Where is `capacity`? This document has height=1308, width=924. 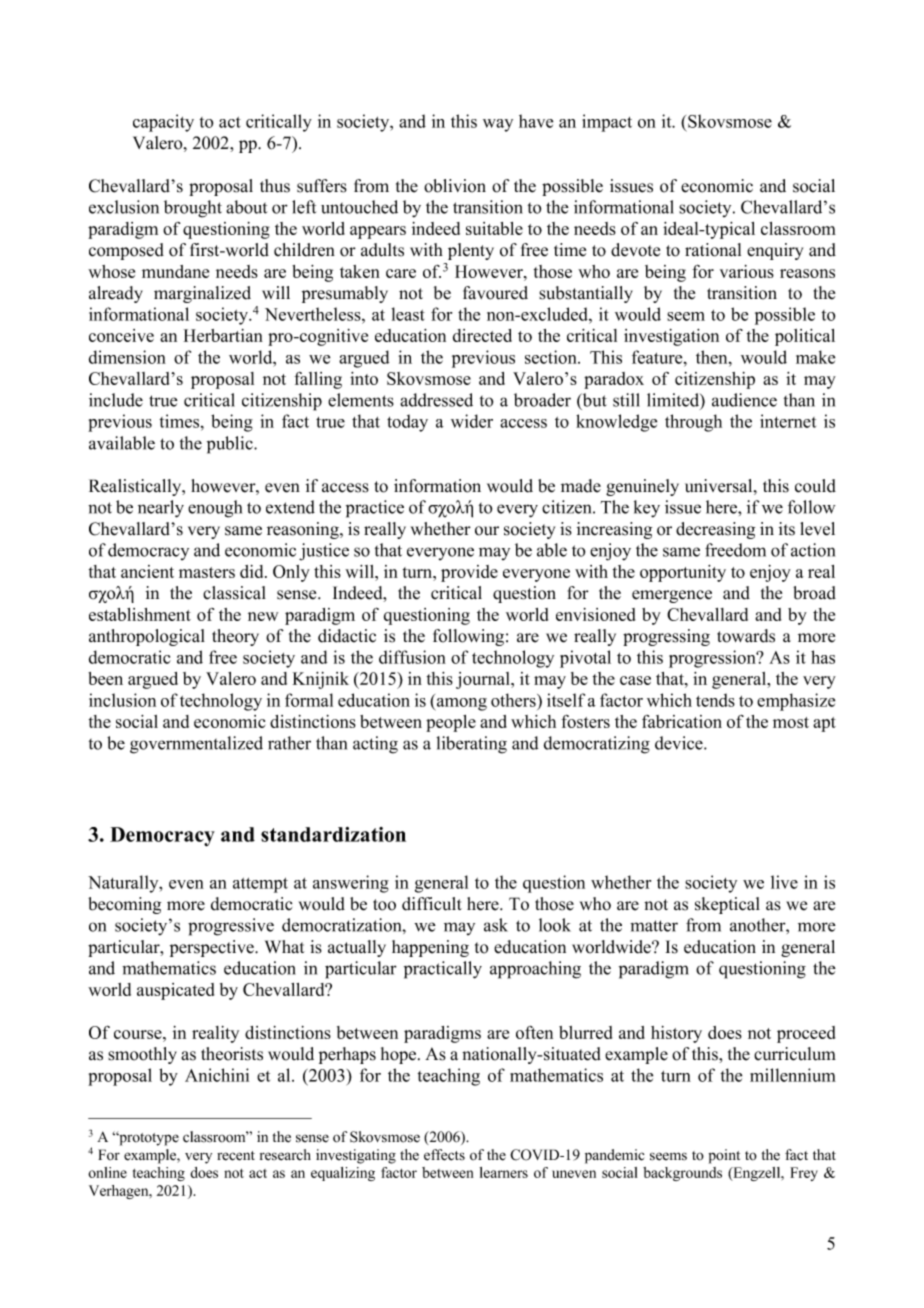
capacity is located at coordinates (163, 123).
